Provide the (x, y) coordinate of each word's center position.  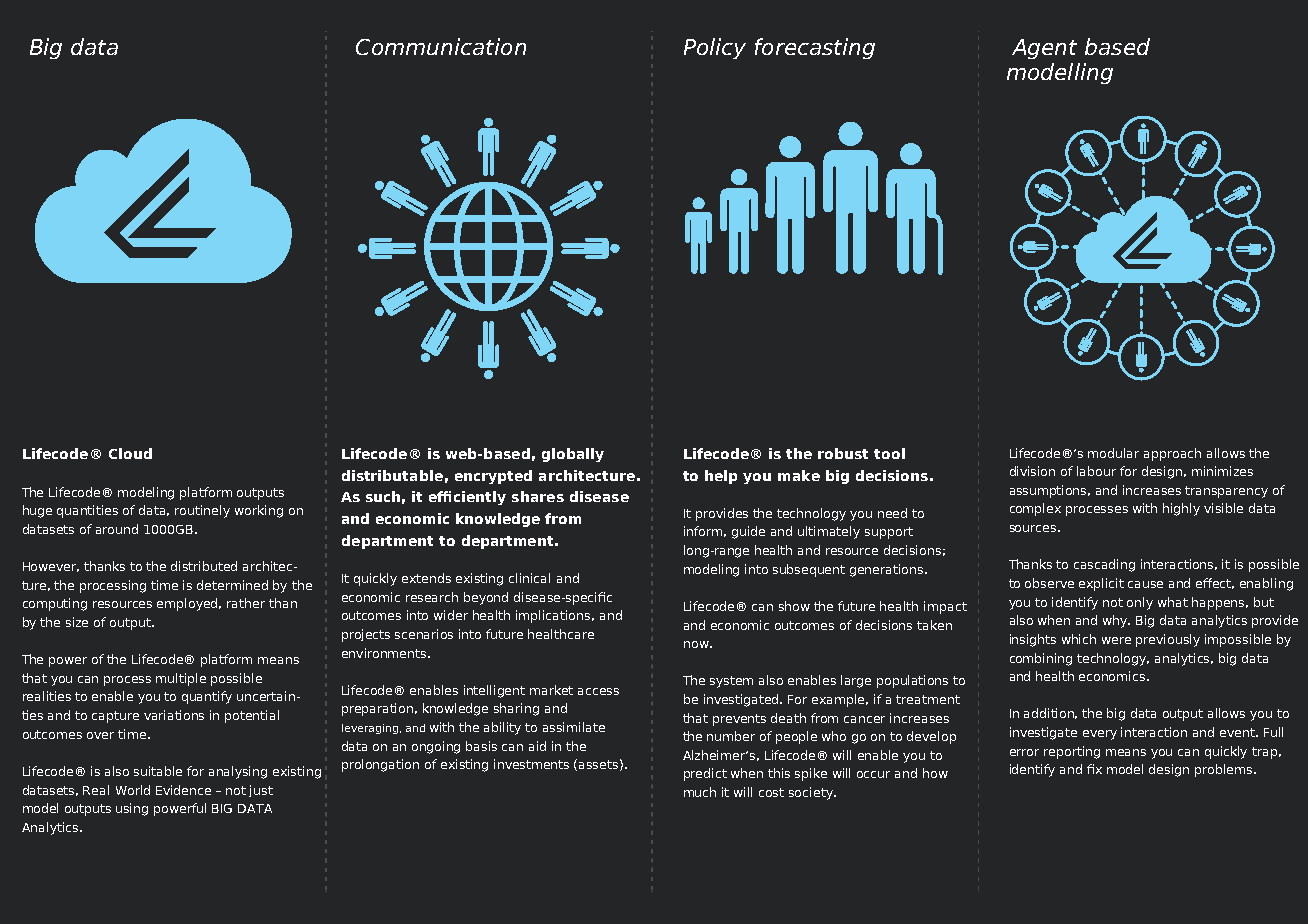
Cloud (130, 453)
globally (573, 455)
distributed (204, 566)
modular (1113, 453)
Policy (715, 48)
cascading (1104, 565)
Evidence (183, 790)
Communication (441, 46)
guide (748, 532)
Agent (1044, 49)
